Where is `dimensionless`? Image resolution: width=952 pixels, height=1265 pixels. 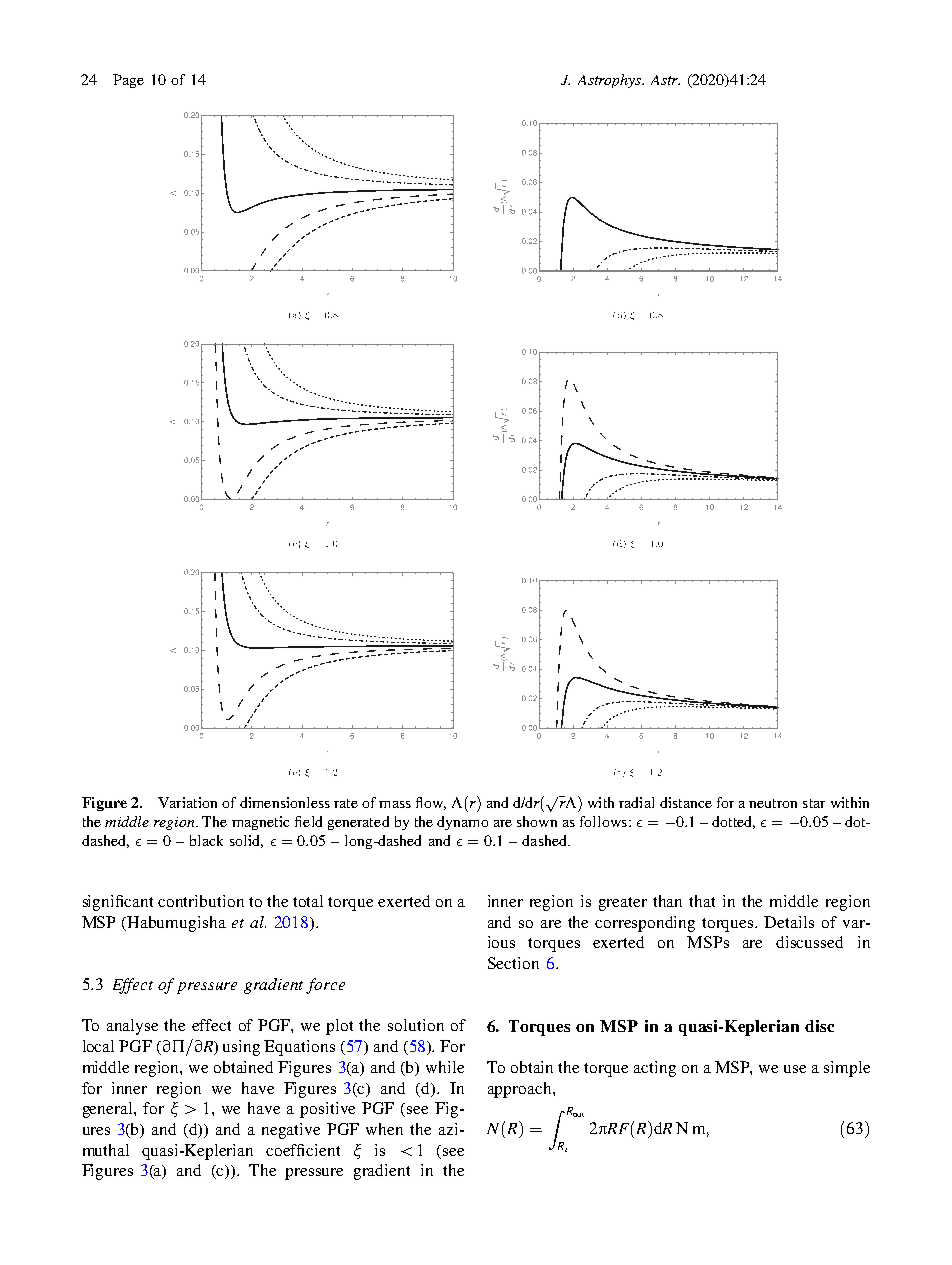
dimensionless is located at coordinates (285, 802).
